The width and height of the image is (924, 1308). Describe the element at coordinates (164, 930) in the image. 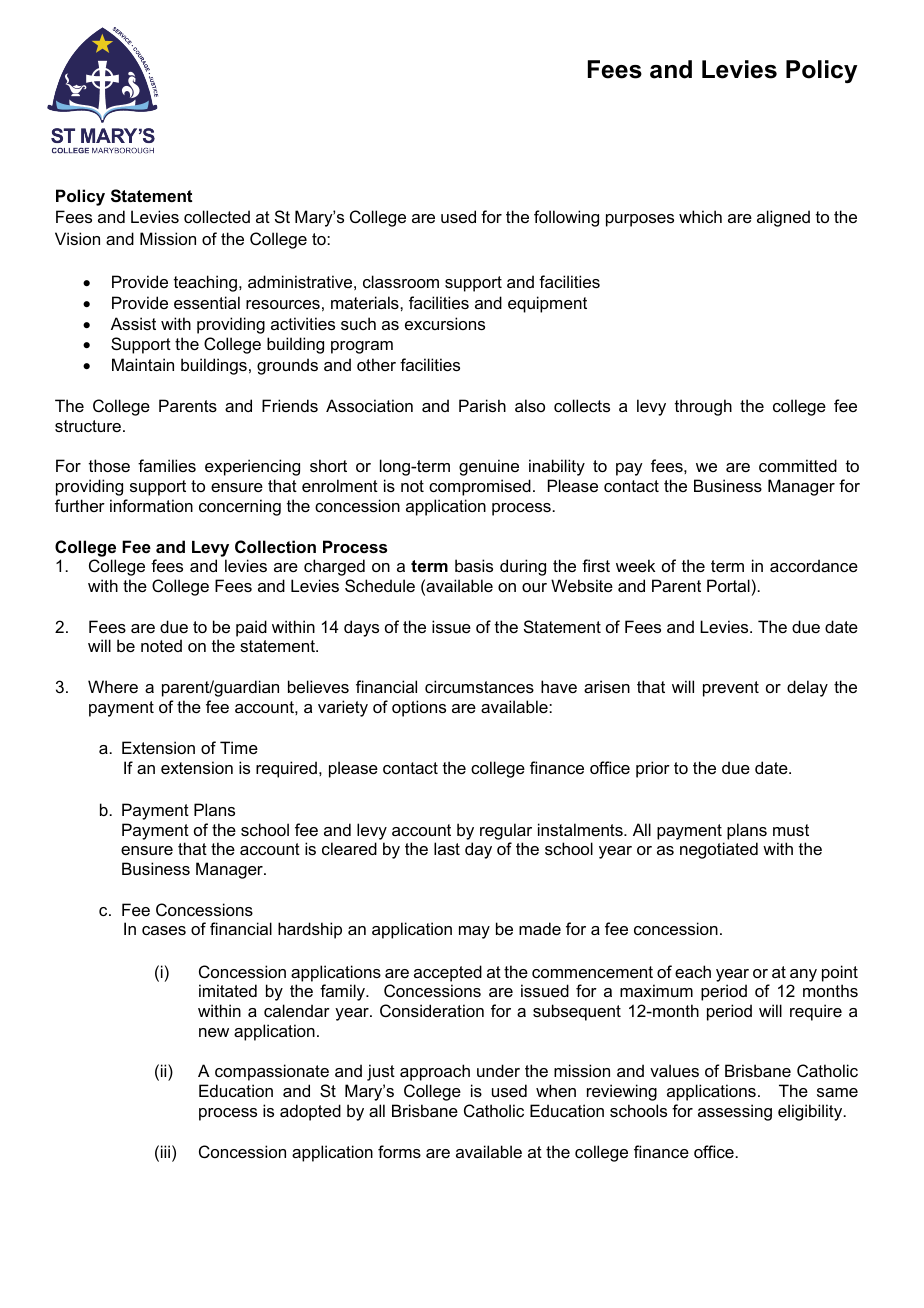

I see `cases` at that location.
